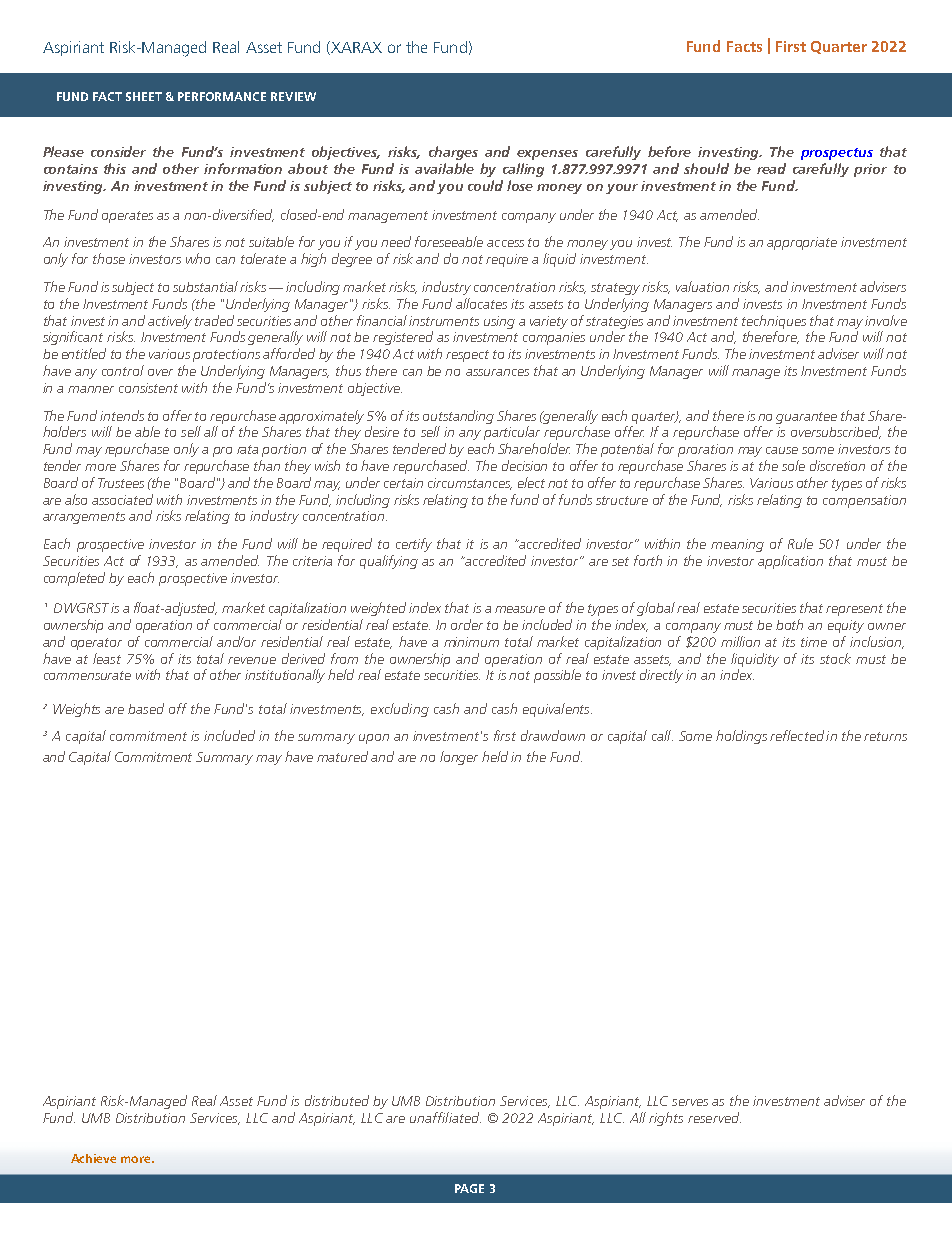  What do you see at coordinates (453, 153) in the screenshot?
I see `charges` at bounding box center [453, 153].
